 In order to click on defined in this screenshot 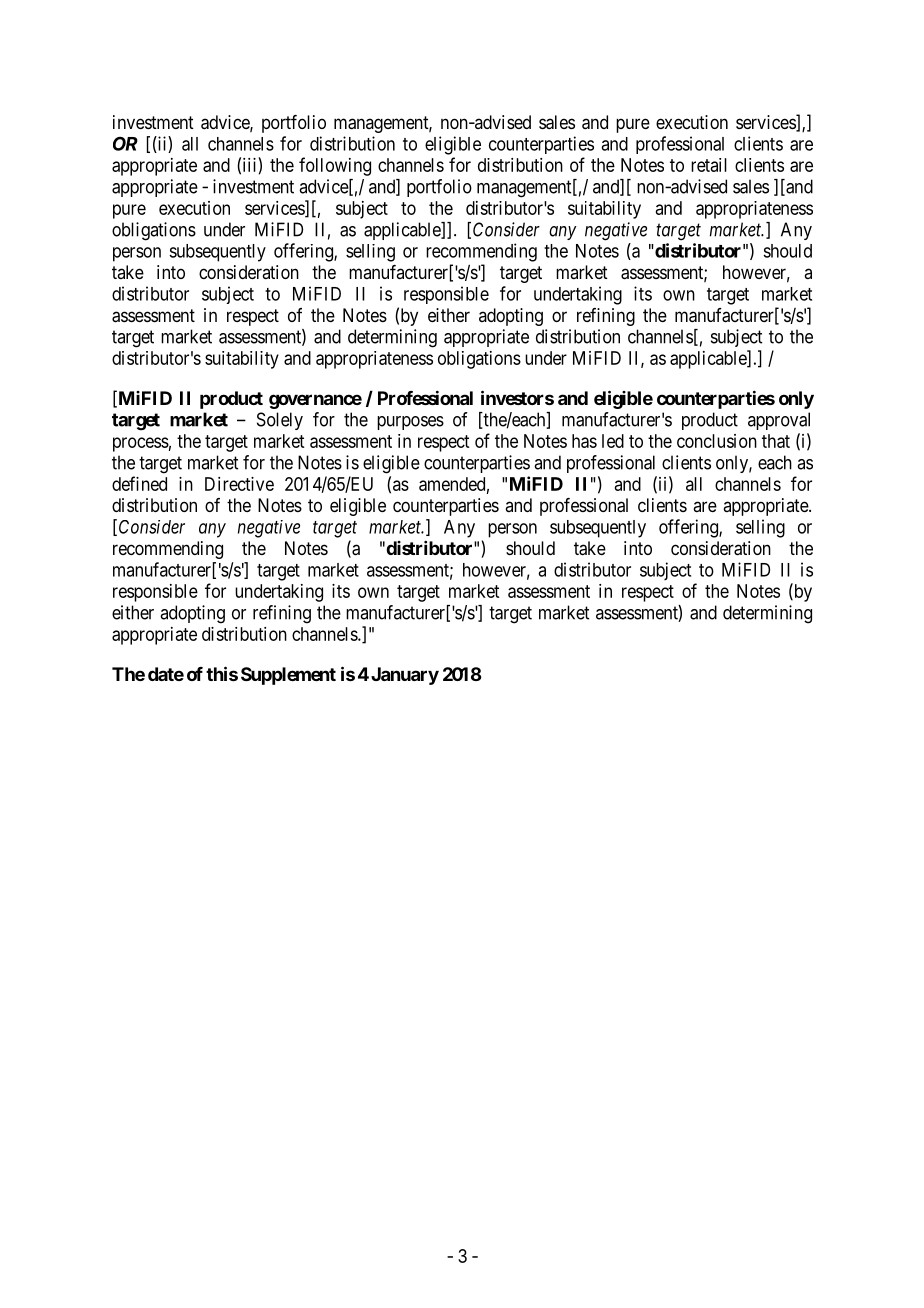, I will do `click(139, 483)`.
